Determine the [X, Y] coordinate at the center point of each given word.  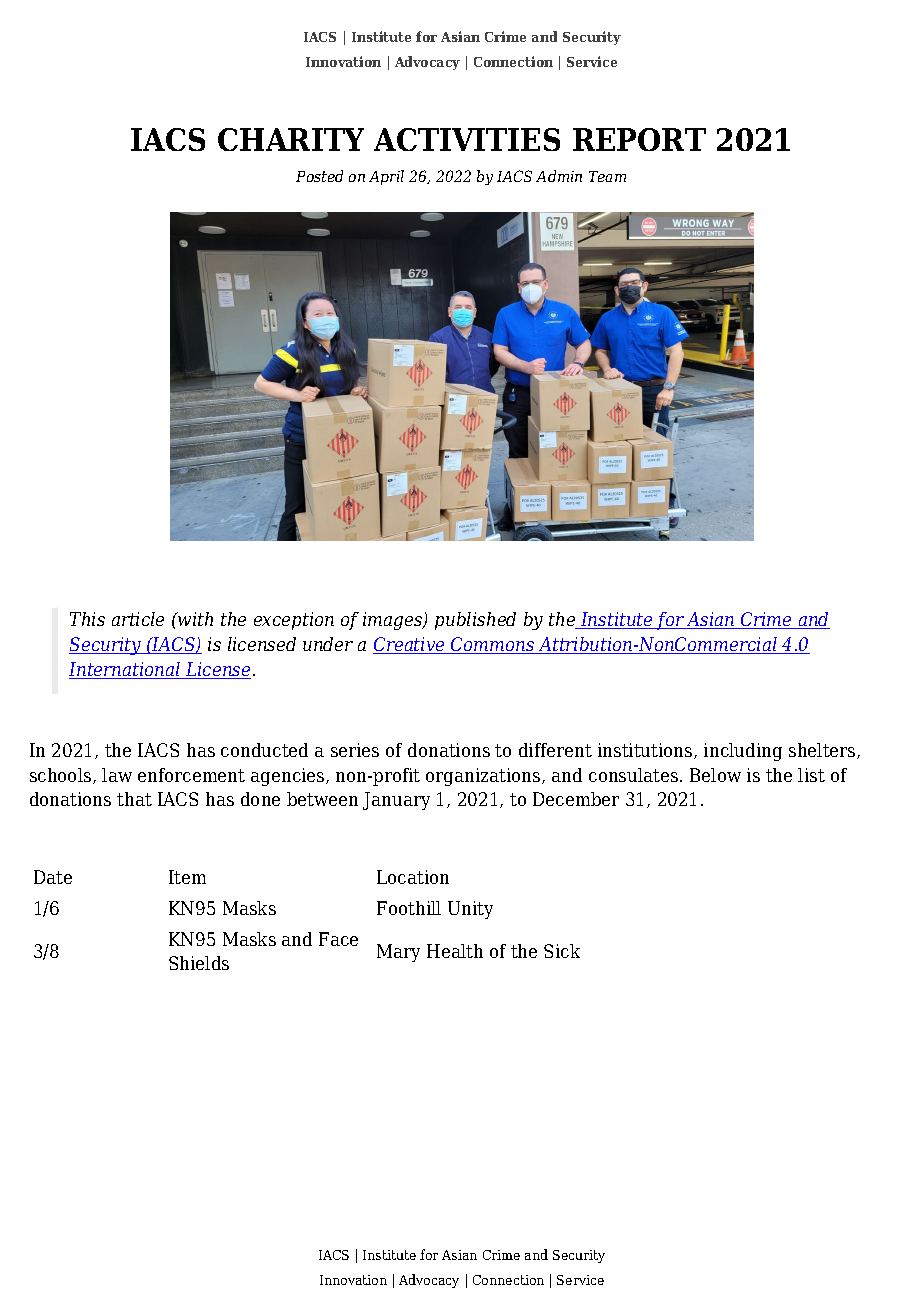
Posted [319, 176]
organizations [484, 777]
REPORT [639, 139]
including [743, 752]
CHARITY [291, 139]
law [117, 775]
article [138, 619]
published [475, 621]
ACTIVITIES [467, 139]
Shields [199, 963]
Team [607, 176]
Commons [493, 645]
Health [455, 951]
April [386, 177]
